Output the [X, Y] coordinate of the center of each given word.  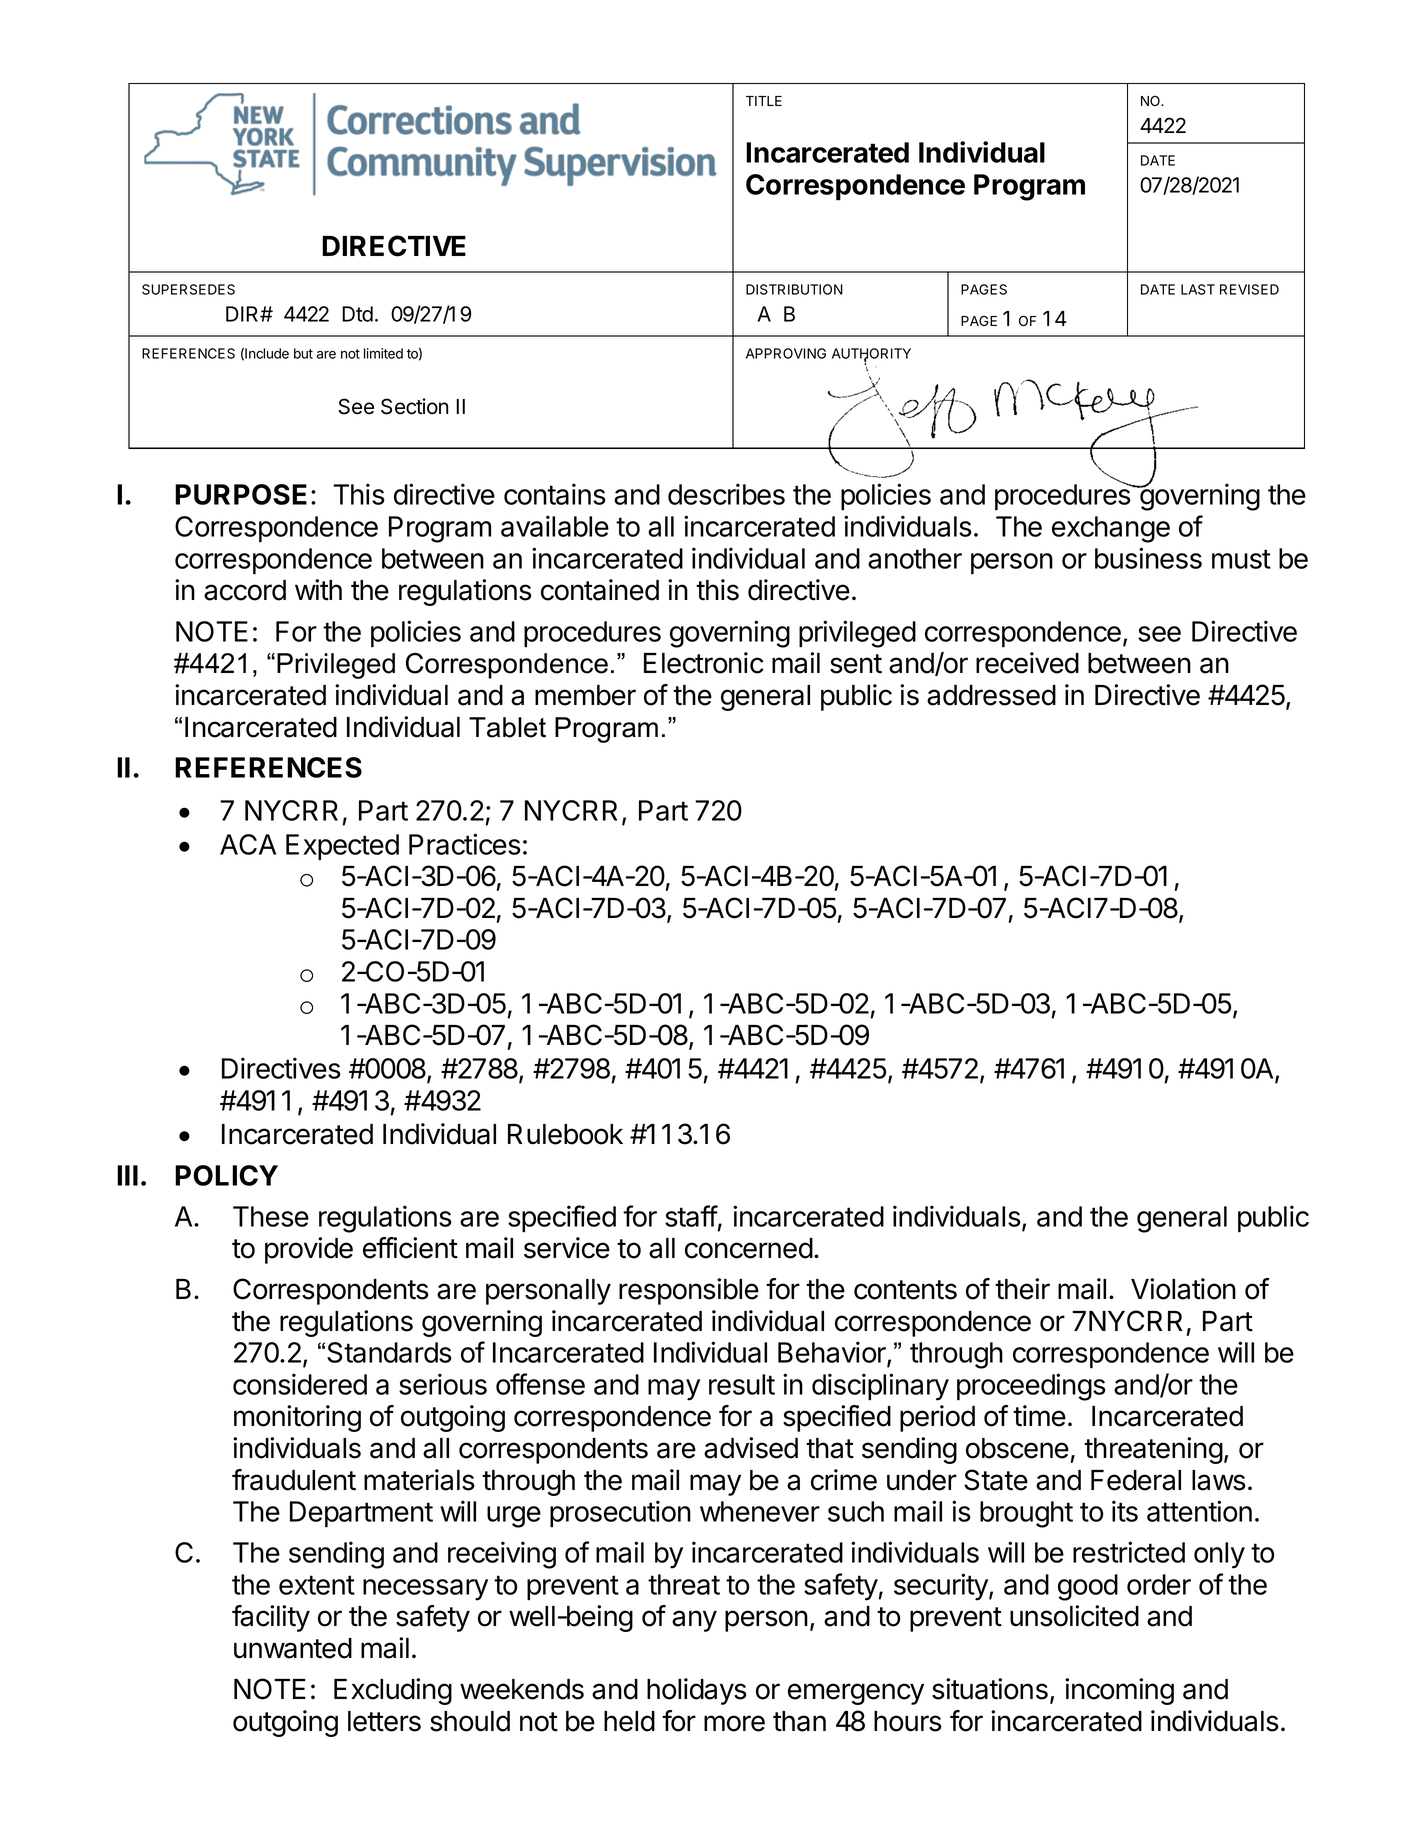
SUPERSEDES [188, 289]
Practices [465, 844]
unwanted [293, 1648]
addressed [991, 695]
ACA [248, 844]
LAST [1198, 289]
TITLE [764, 101]
